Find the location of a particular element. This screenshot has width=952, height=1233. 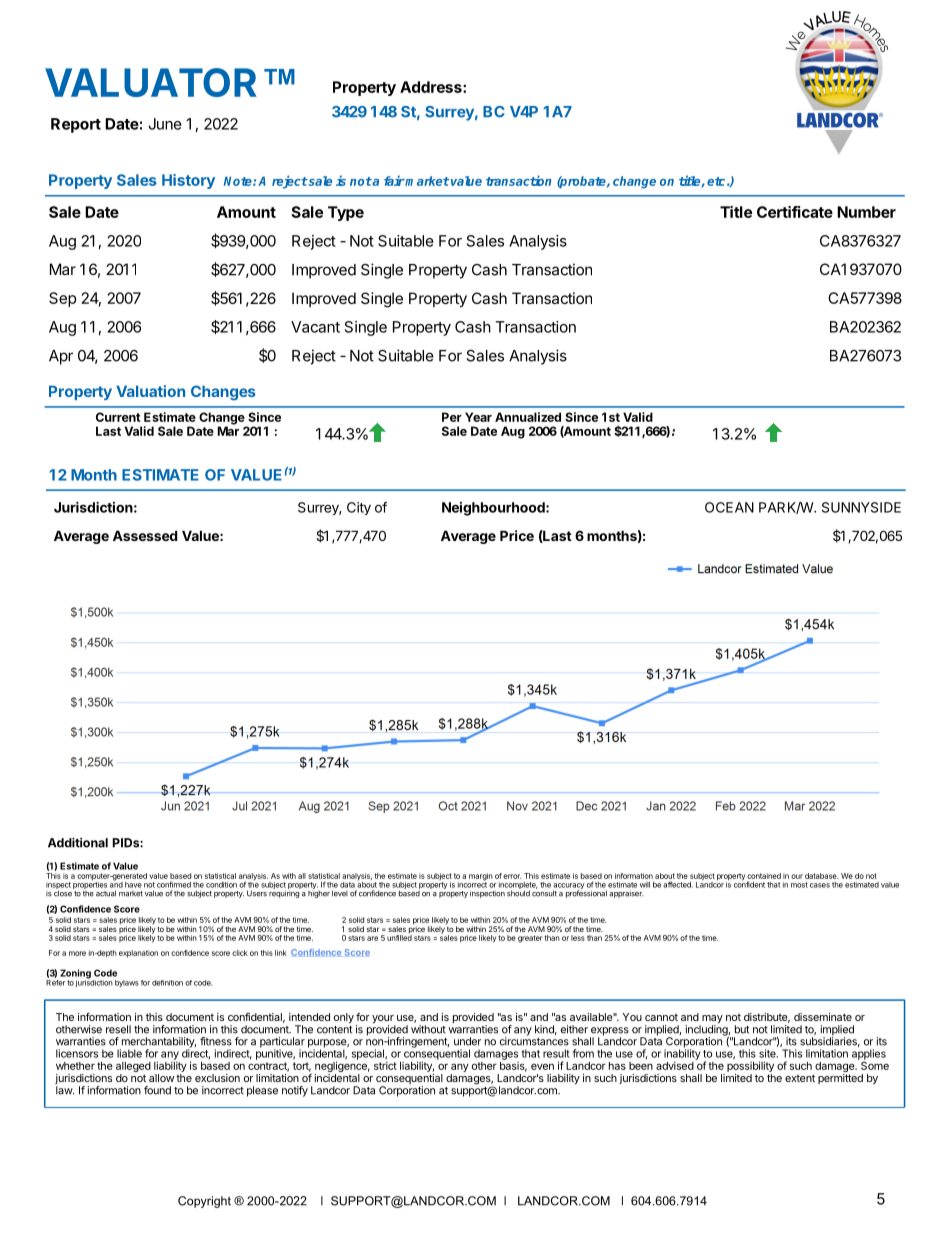

OCEAN is located at coordinates (729, 507).
